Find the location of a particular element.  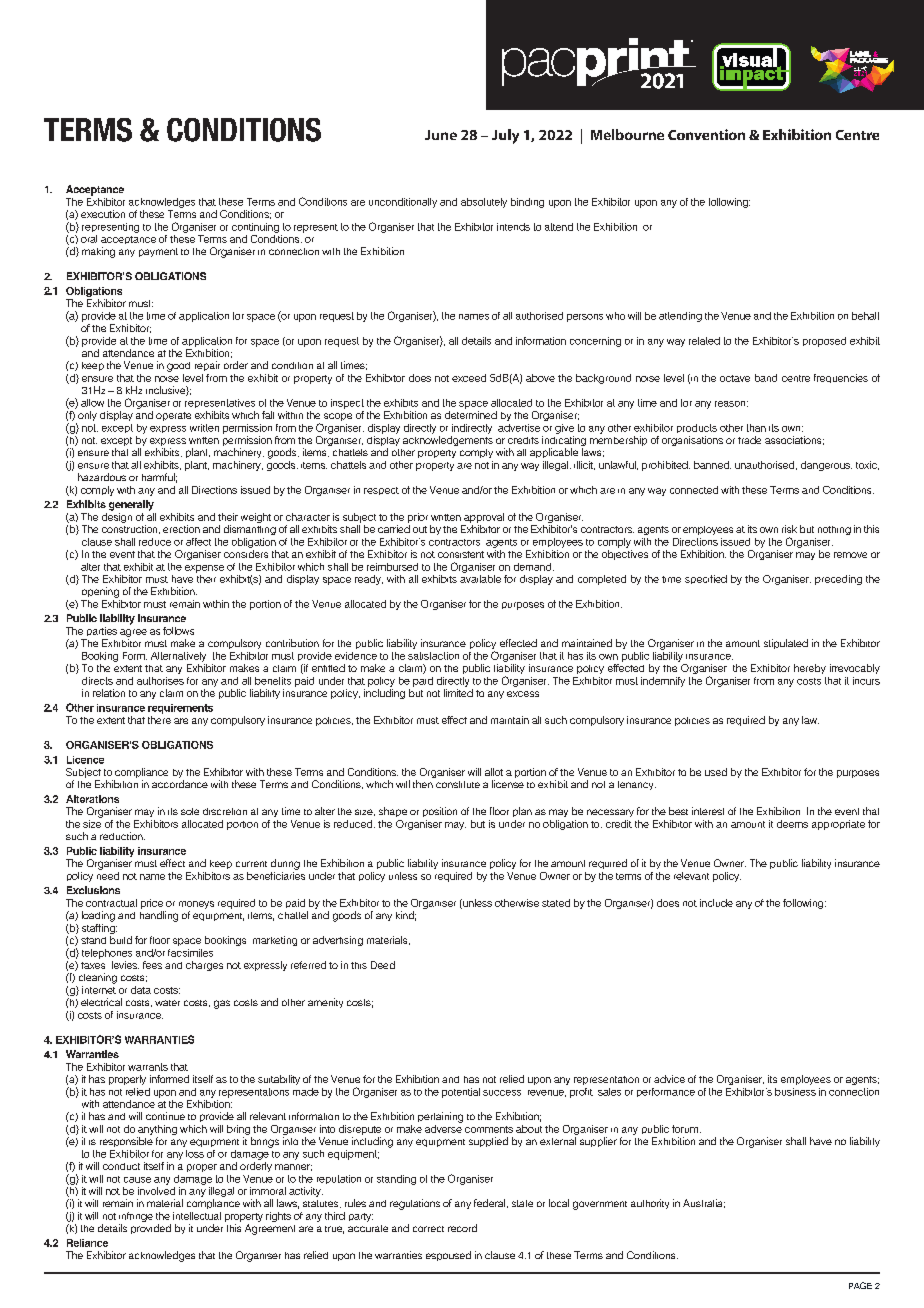

intellectual is located at coordinates (197, 1216).
